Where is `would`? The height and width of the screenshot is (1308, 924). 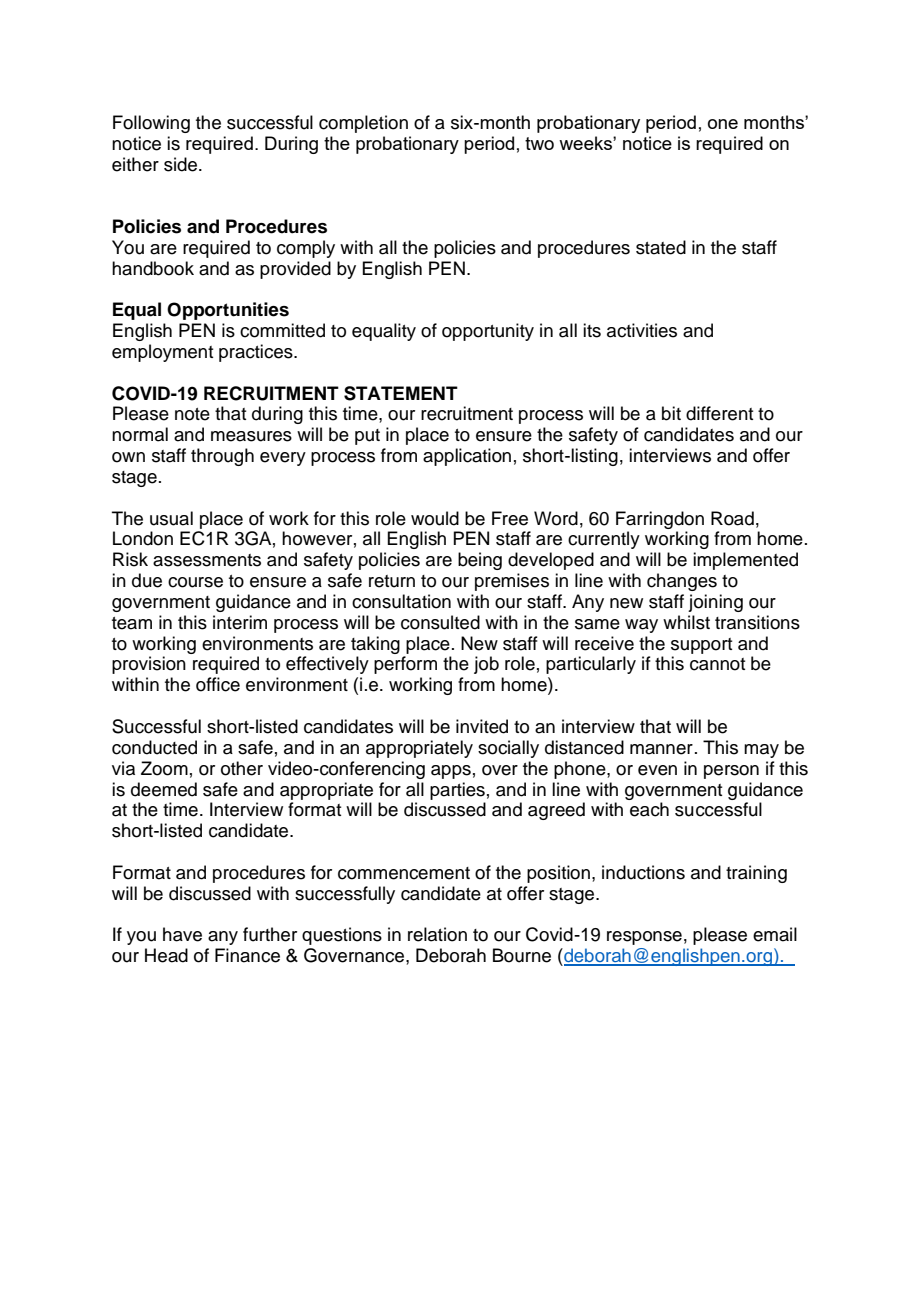
would is located at coordinates (435, 518).
